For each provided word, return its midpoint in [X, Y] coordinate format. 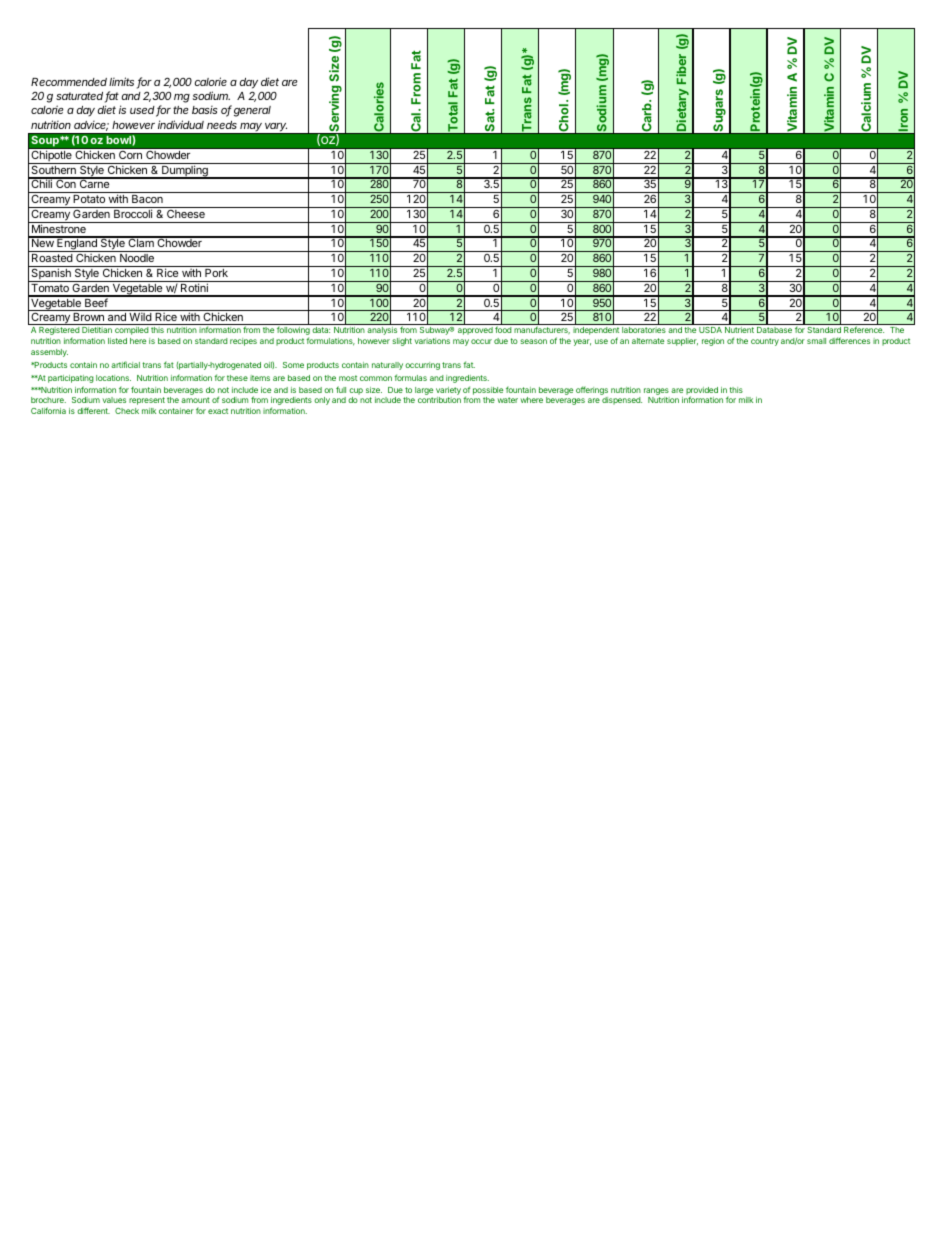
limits [121, 81]
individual [181, 124]
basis [204, 110]
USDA [710, 330]
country [765, 342]
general [252, 111]
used [143, 111]
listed [117, 341]
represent [147, 401]
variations [432, 341]
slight [402, 342]
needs [222, 125]
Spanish [51, 275]
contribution [439, 400]
